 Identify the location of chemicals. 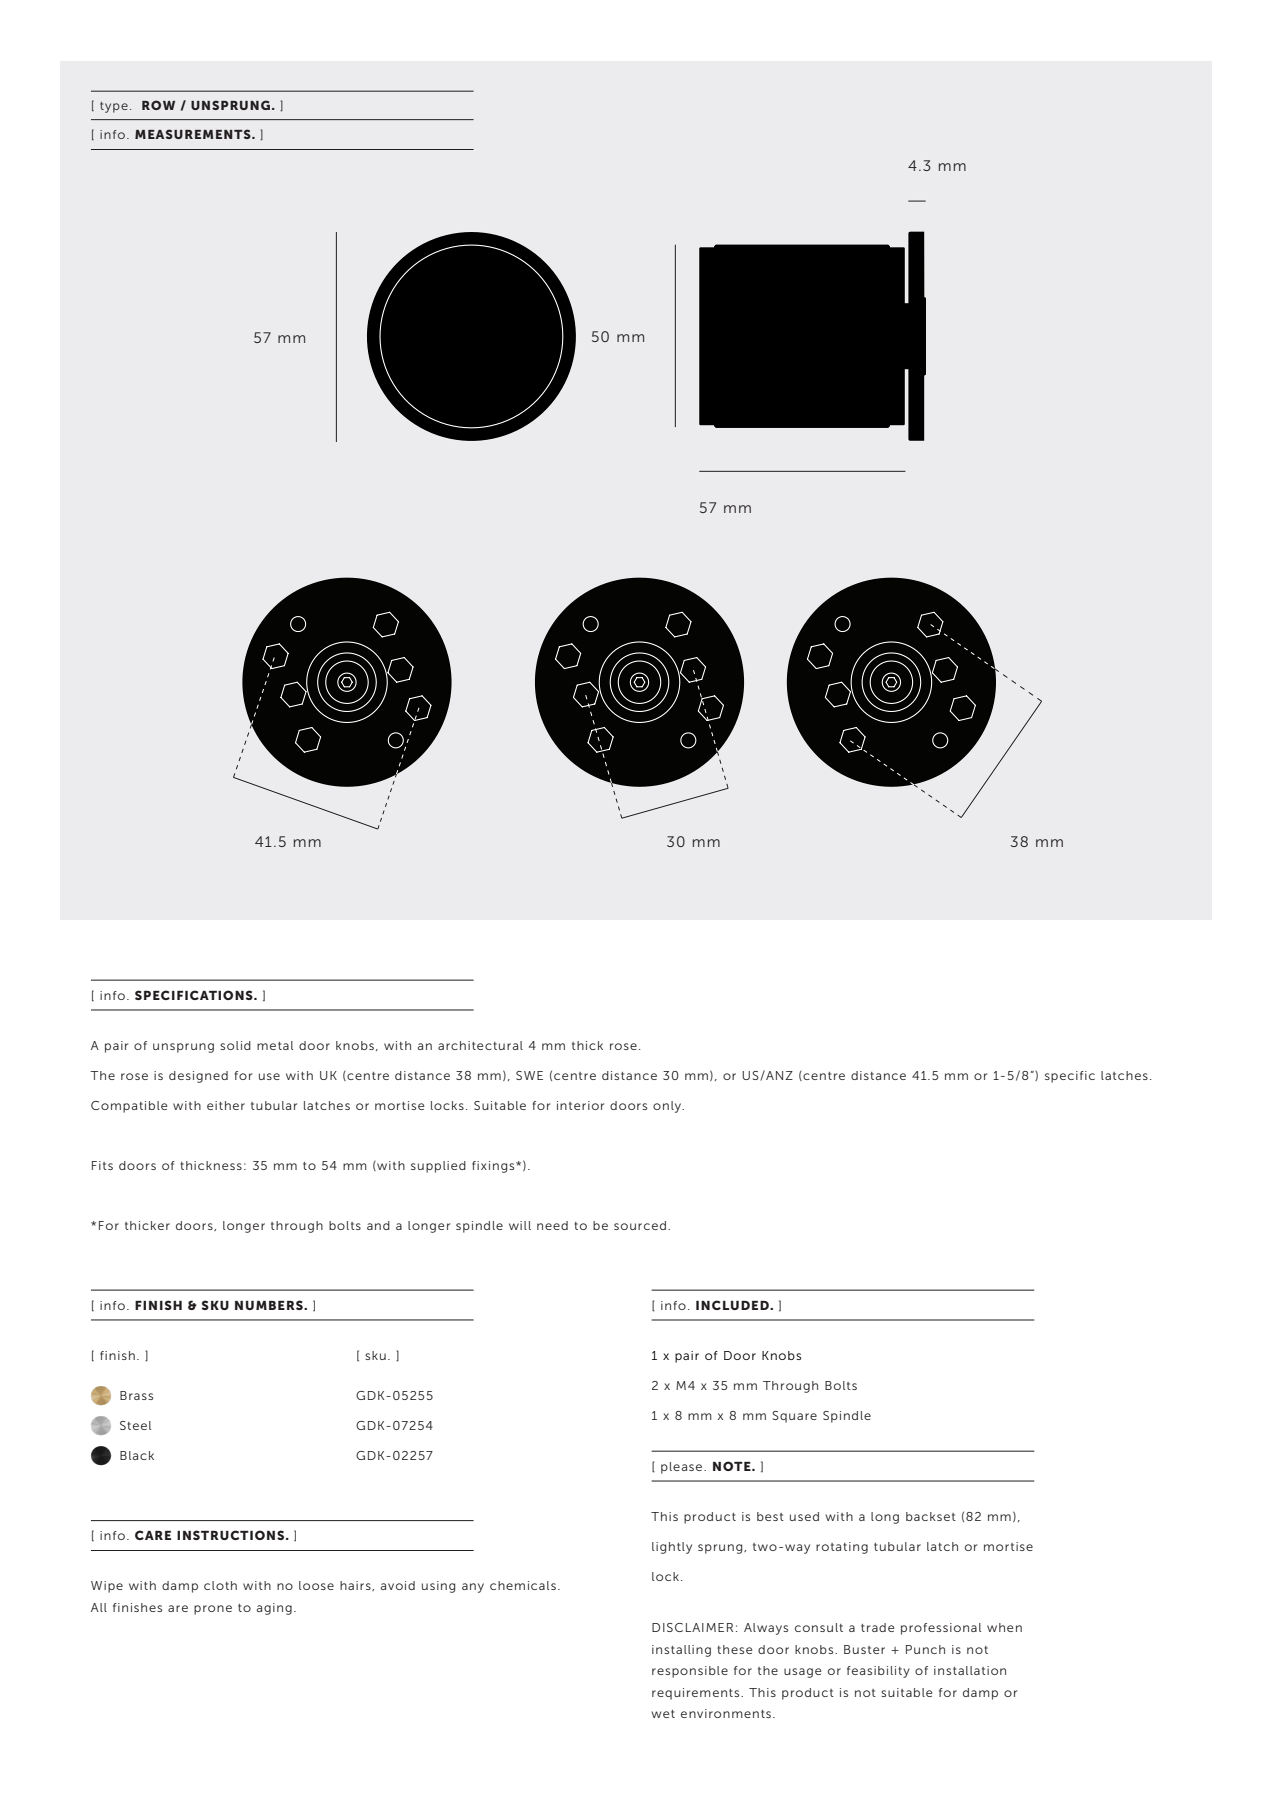
(523, 1585).
